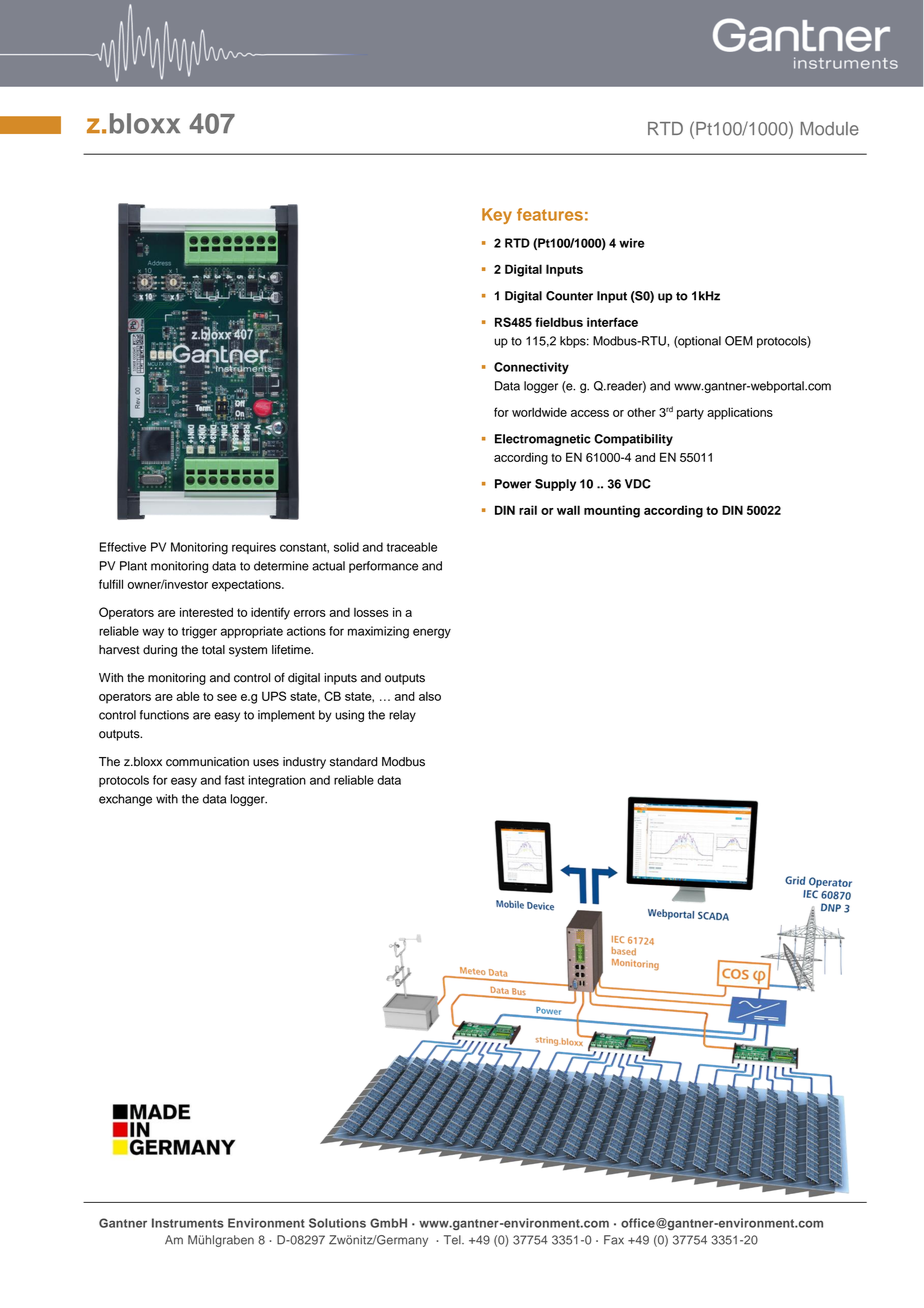  What do you see at coordinates (125, 800) in the screenshot?
I see `exchange` at bounding box center [125, 800].
